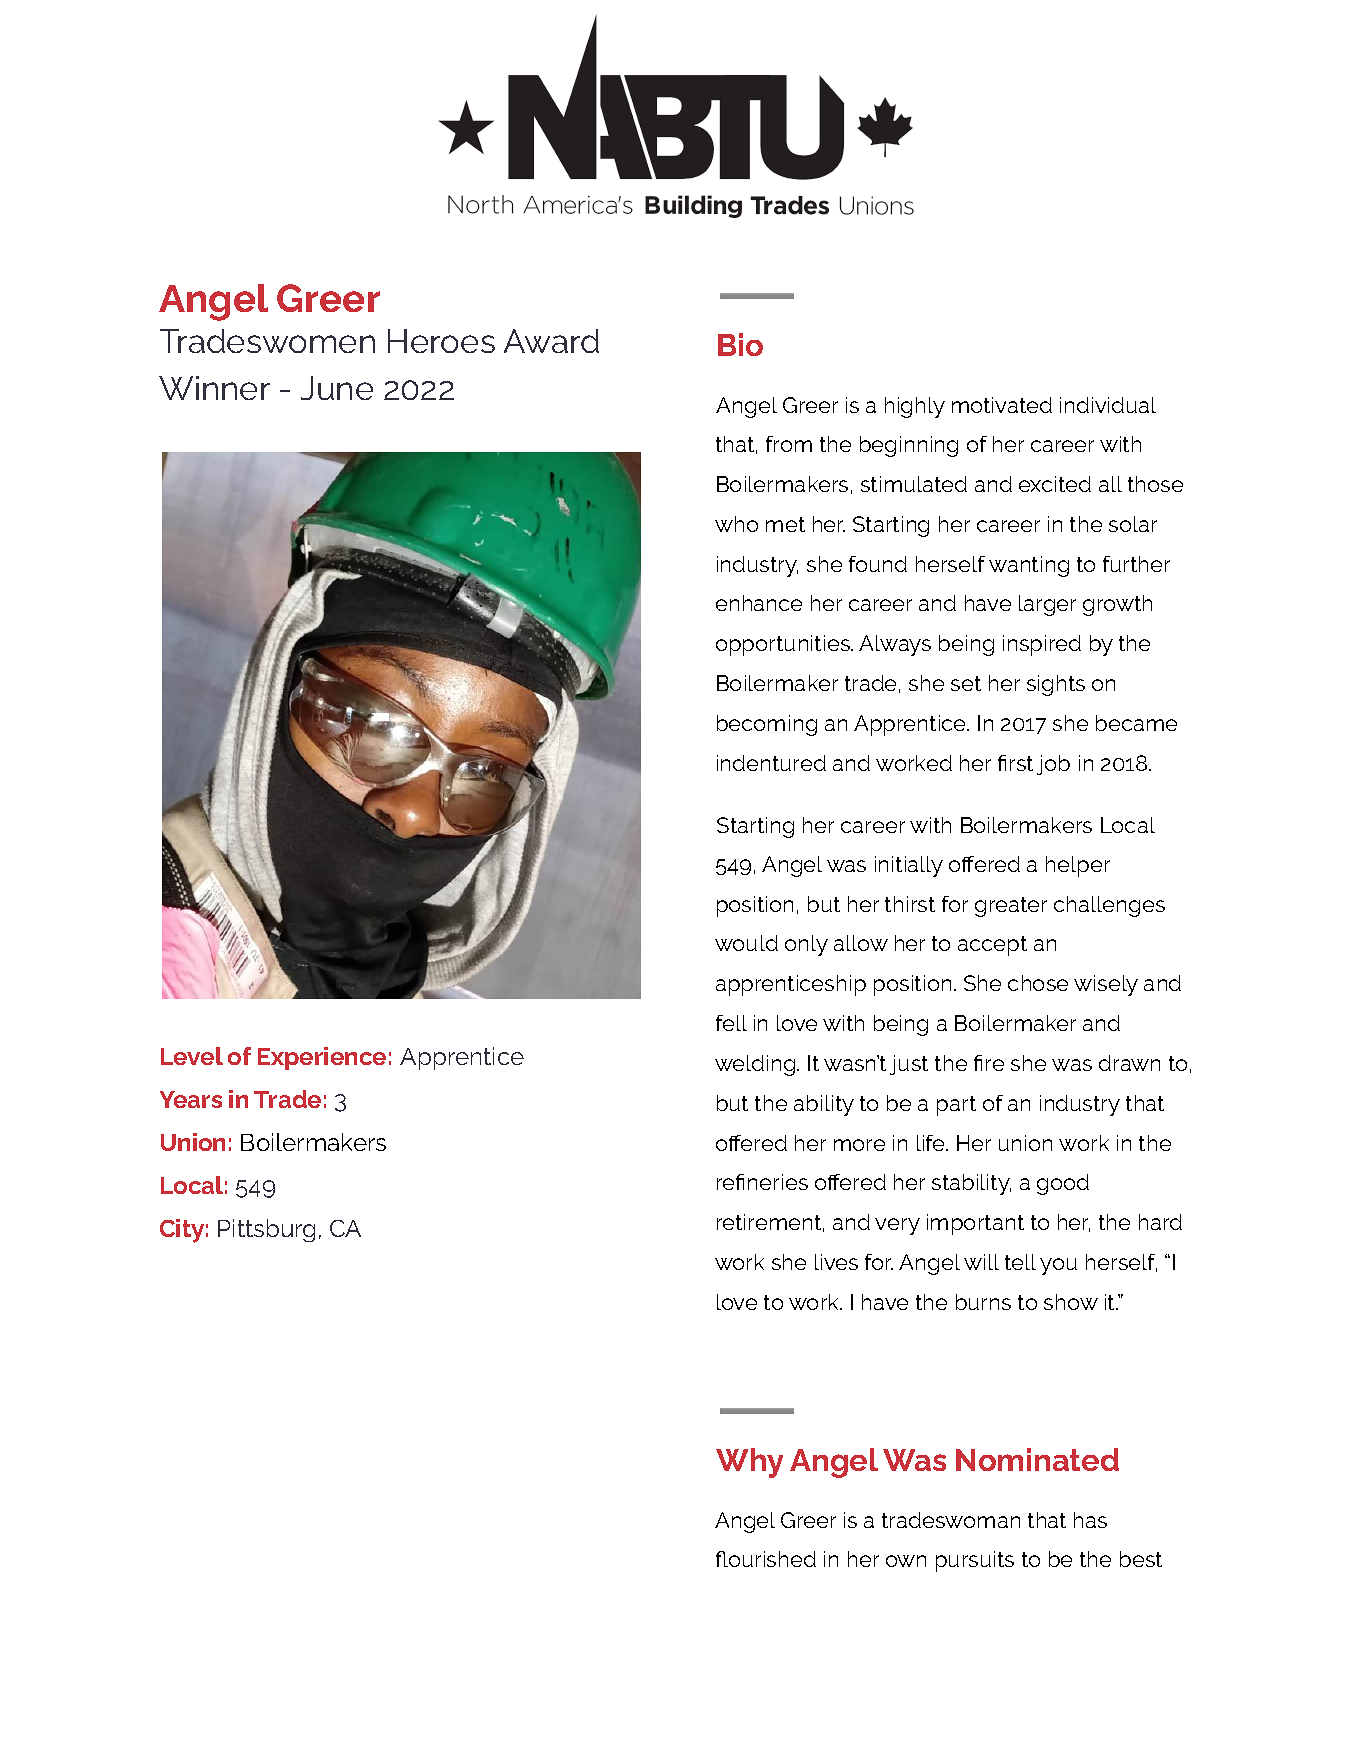 This screenshot has width=1354, height=1752. Describe the element at coordinates (1042, 645) in the screenshot. I see `inspired` at that location.
